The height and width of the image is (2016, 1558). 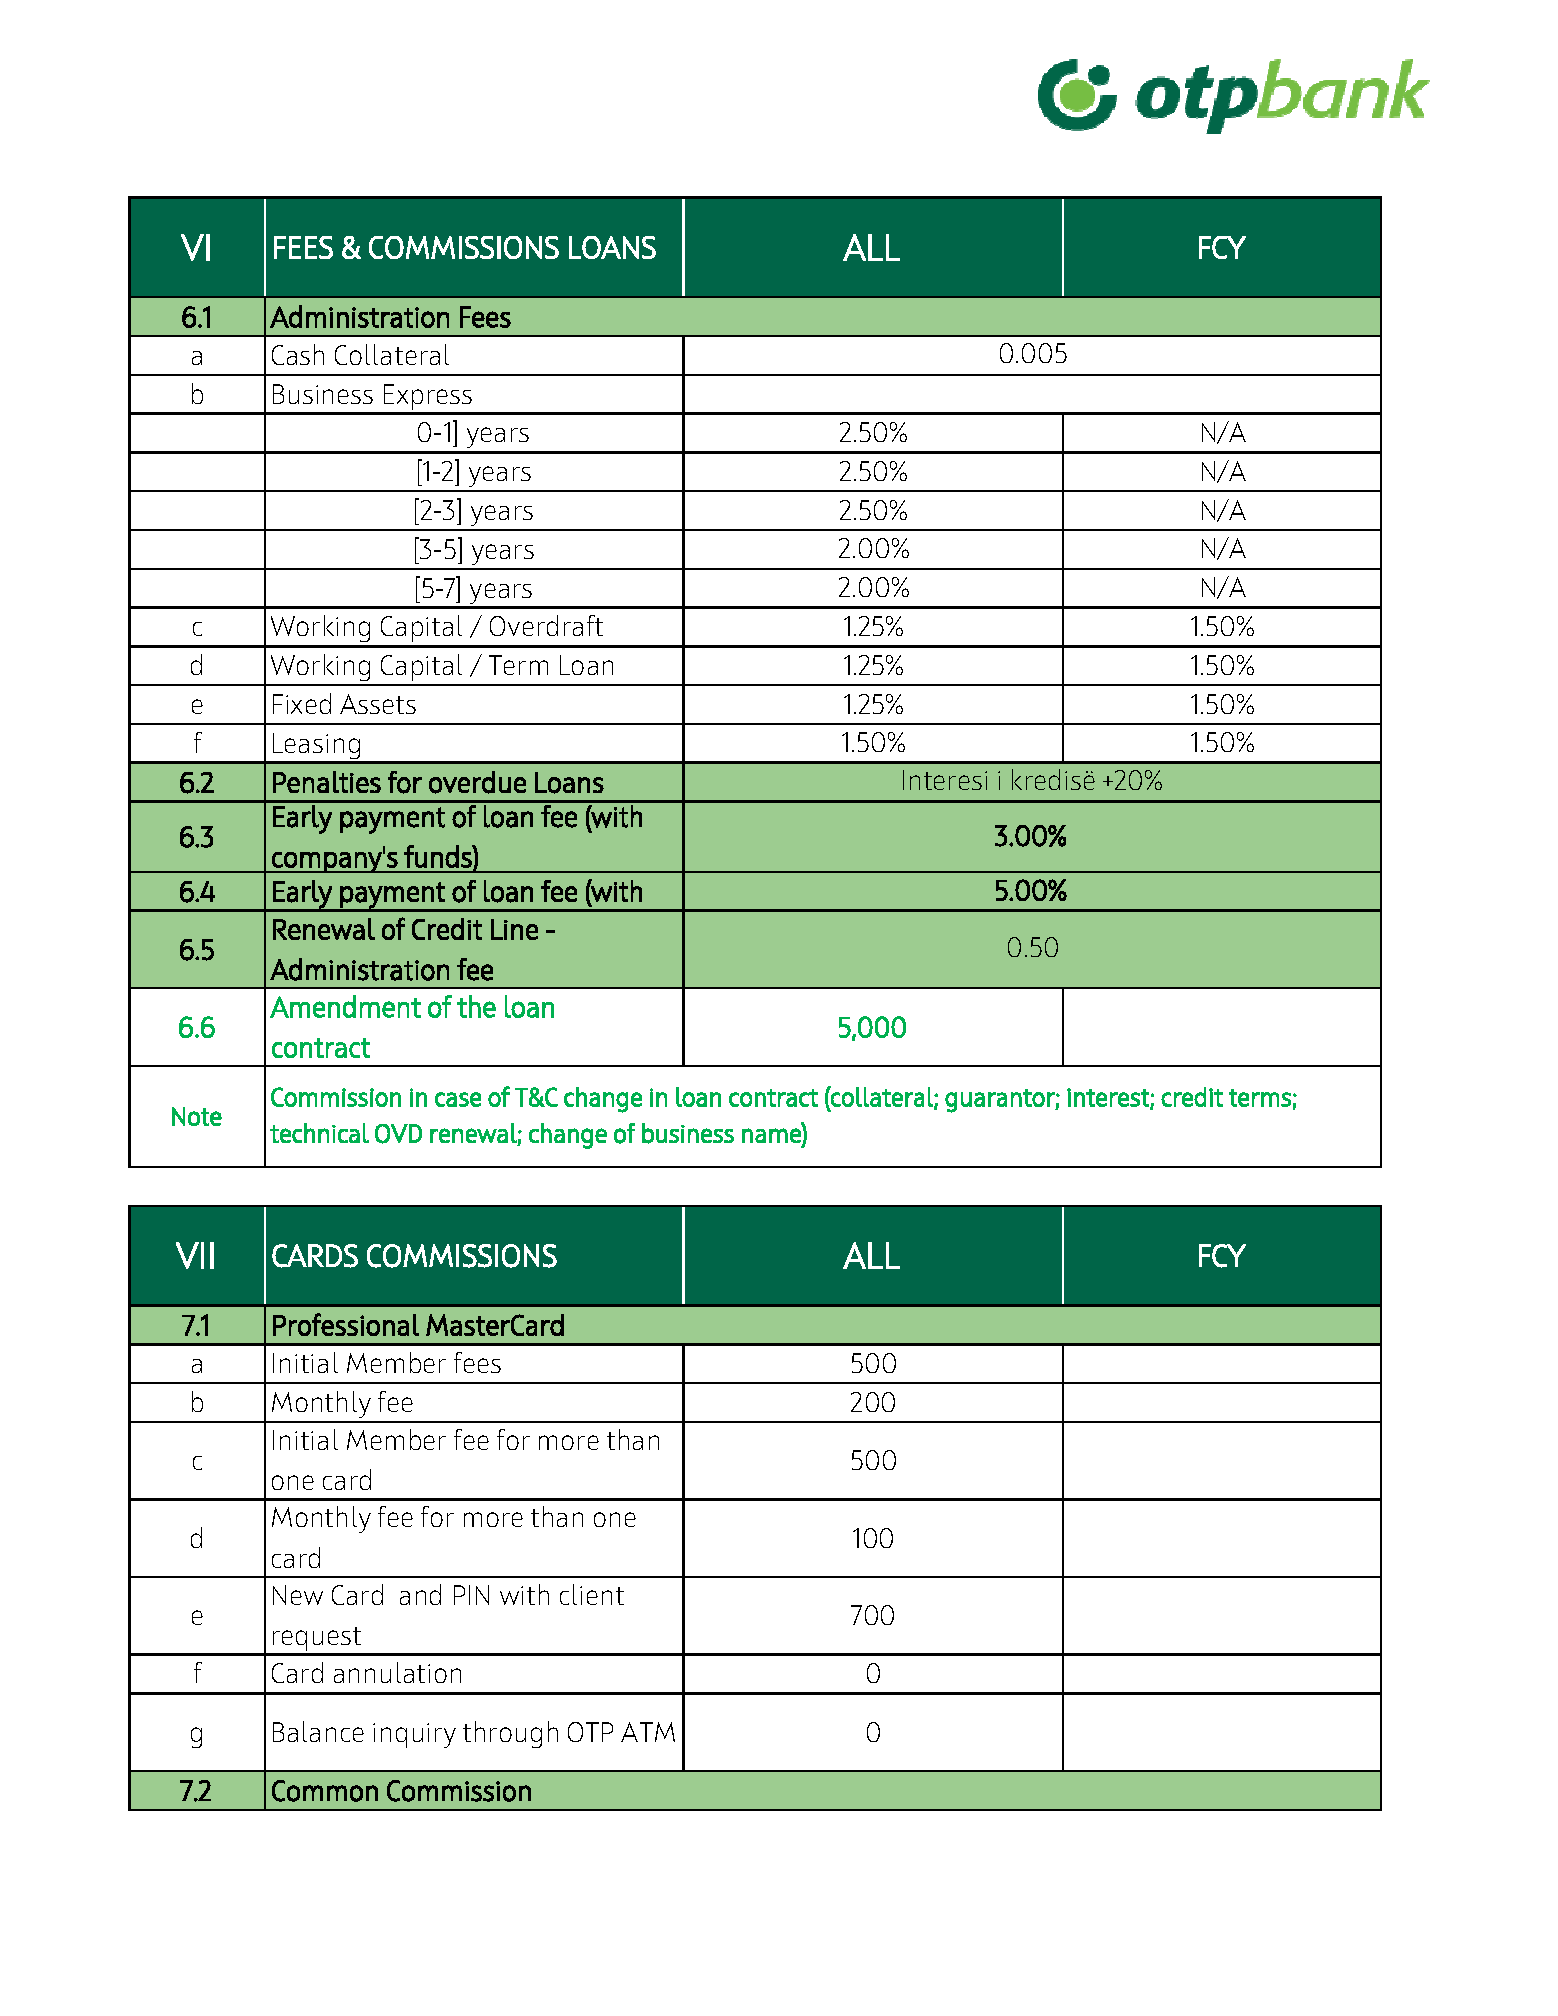 I want to click on OTP, so click(x=590, y=1732).
